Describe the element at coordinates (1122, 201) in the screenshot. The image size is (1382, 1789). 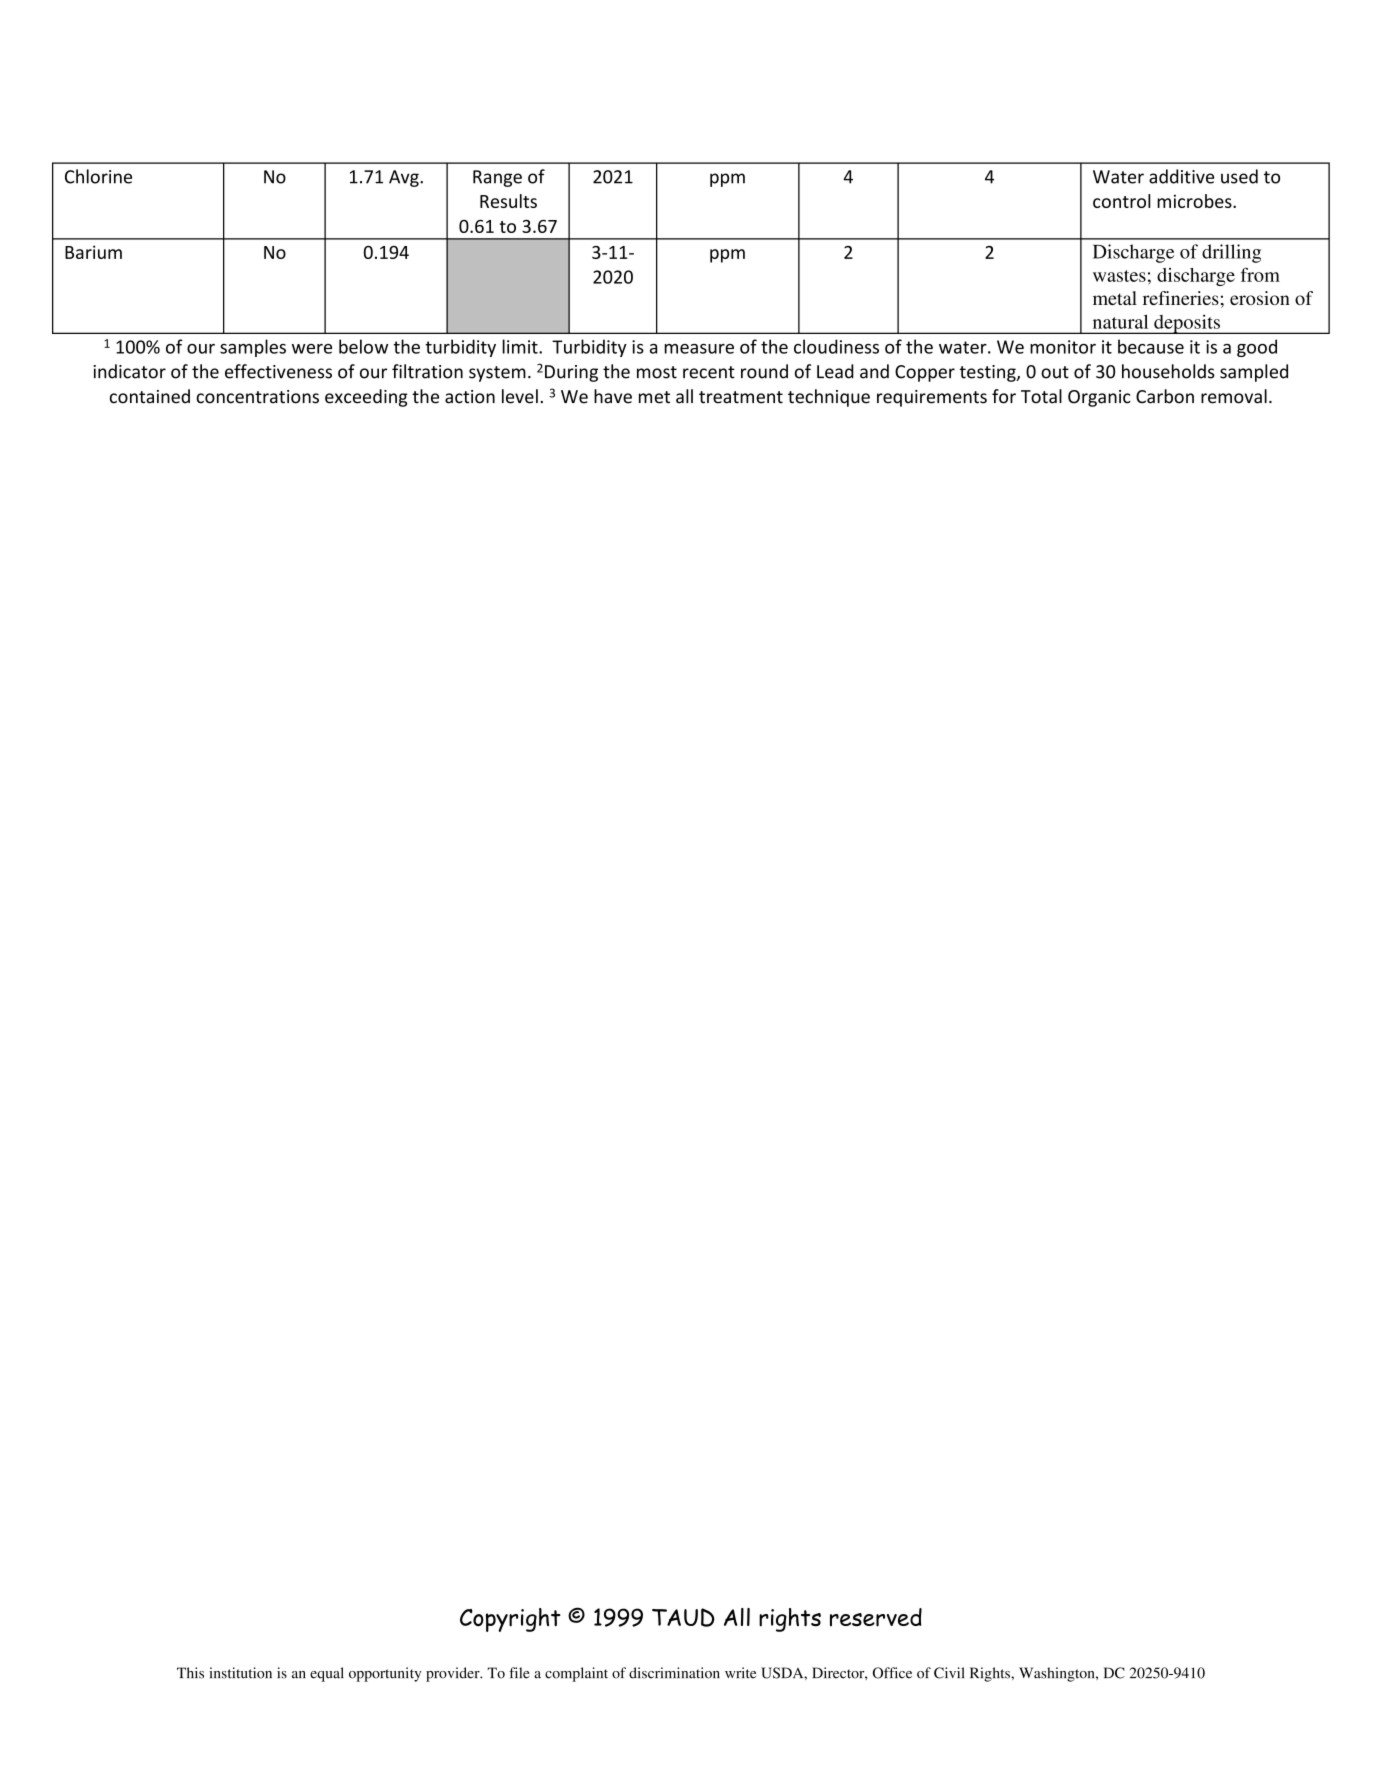
I see `control` at that location.
